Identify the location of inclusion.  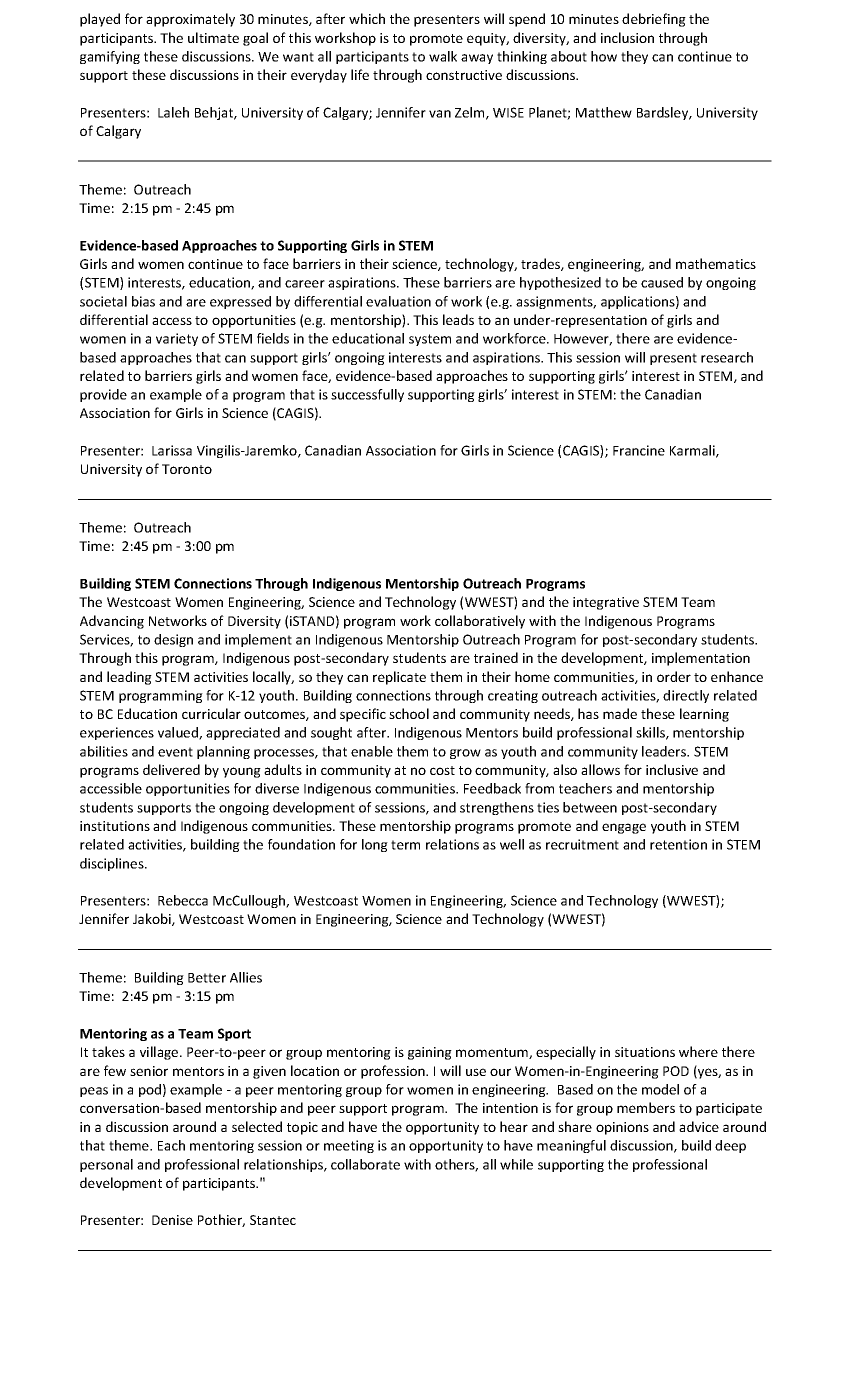
(627, 37).
